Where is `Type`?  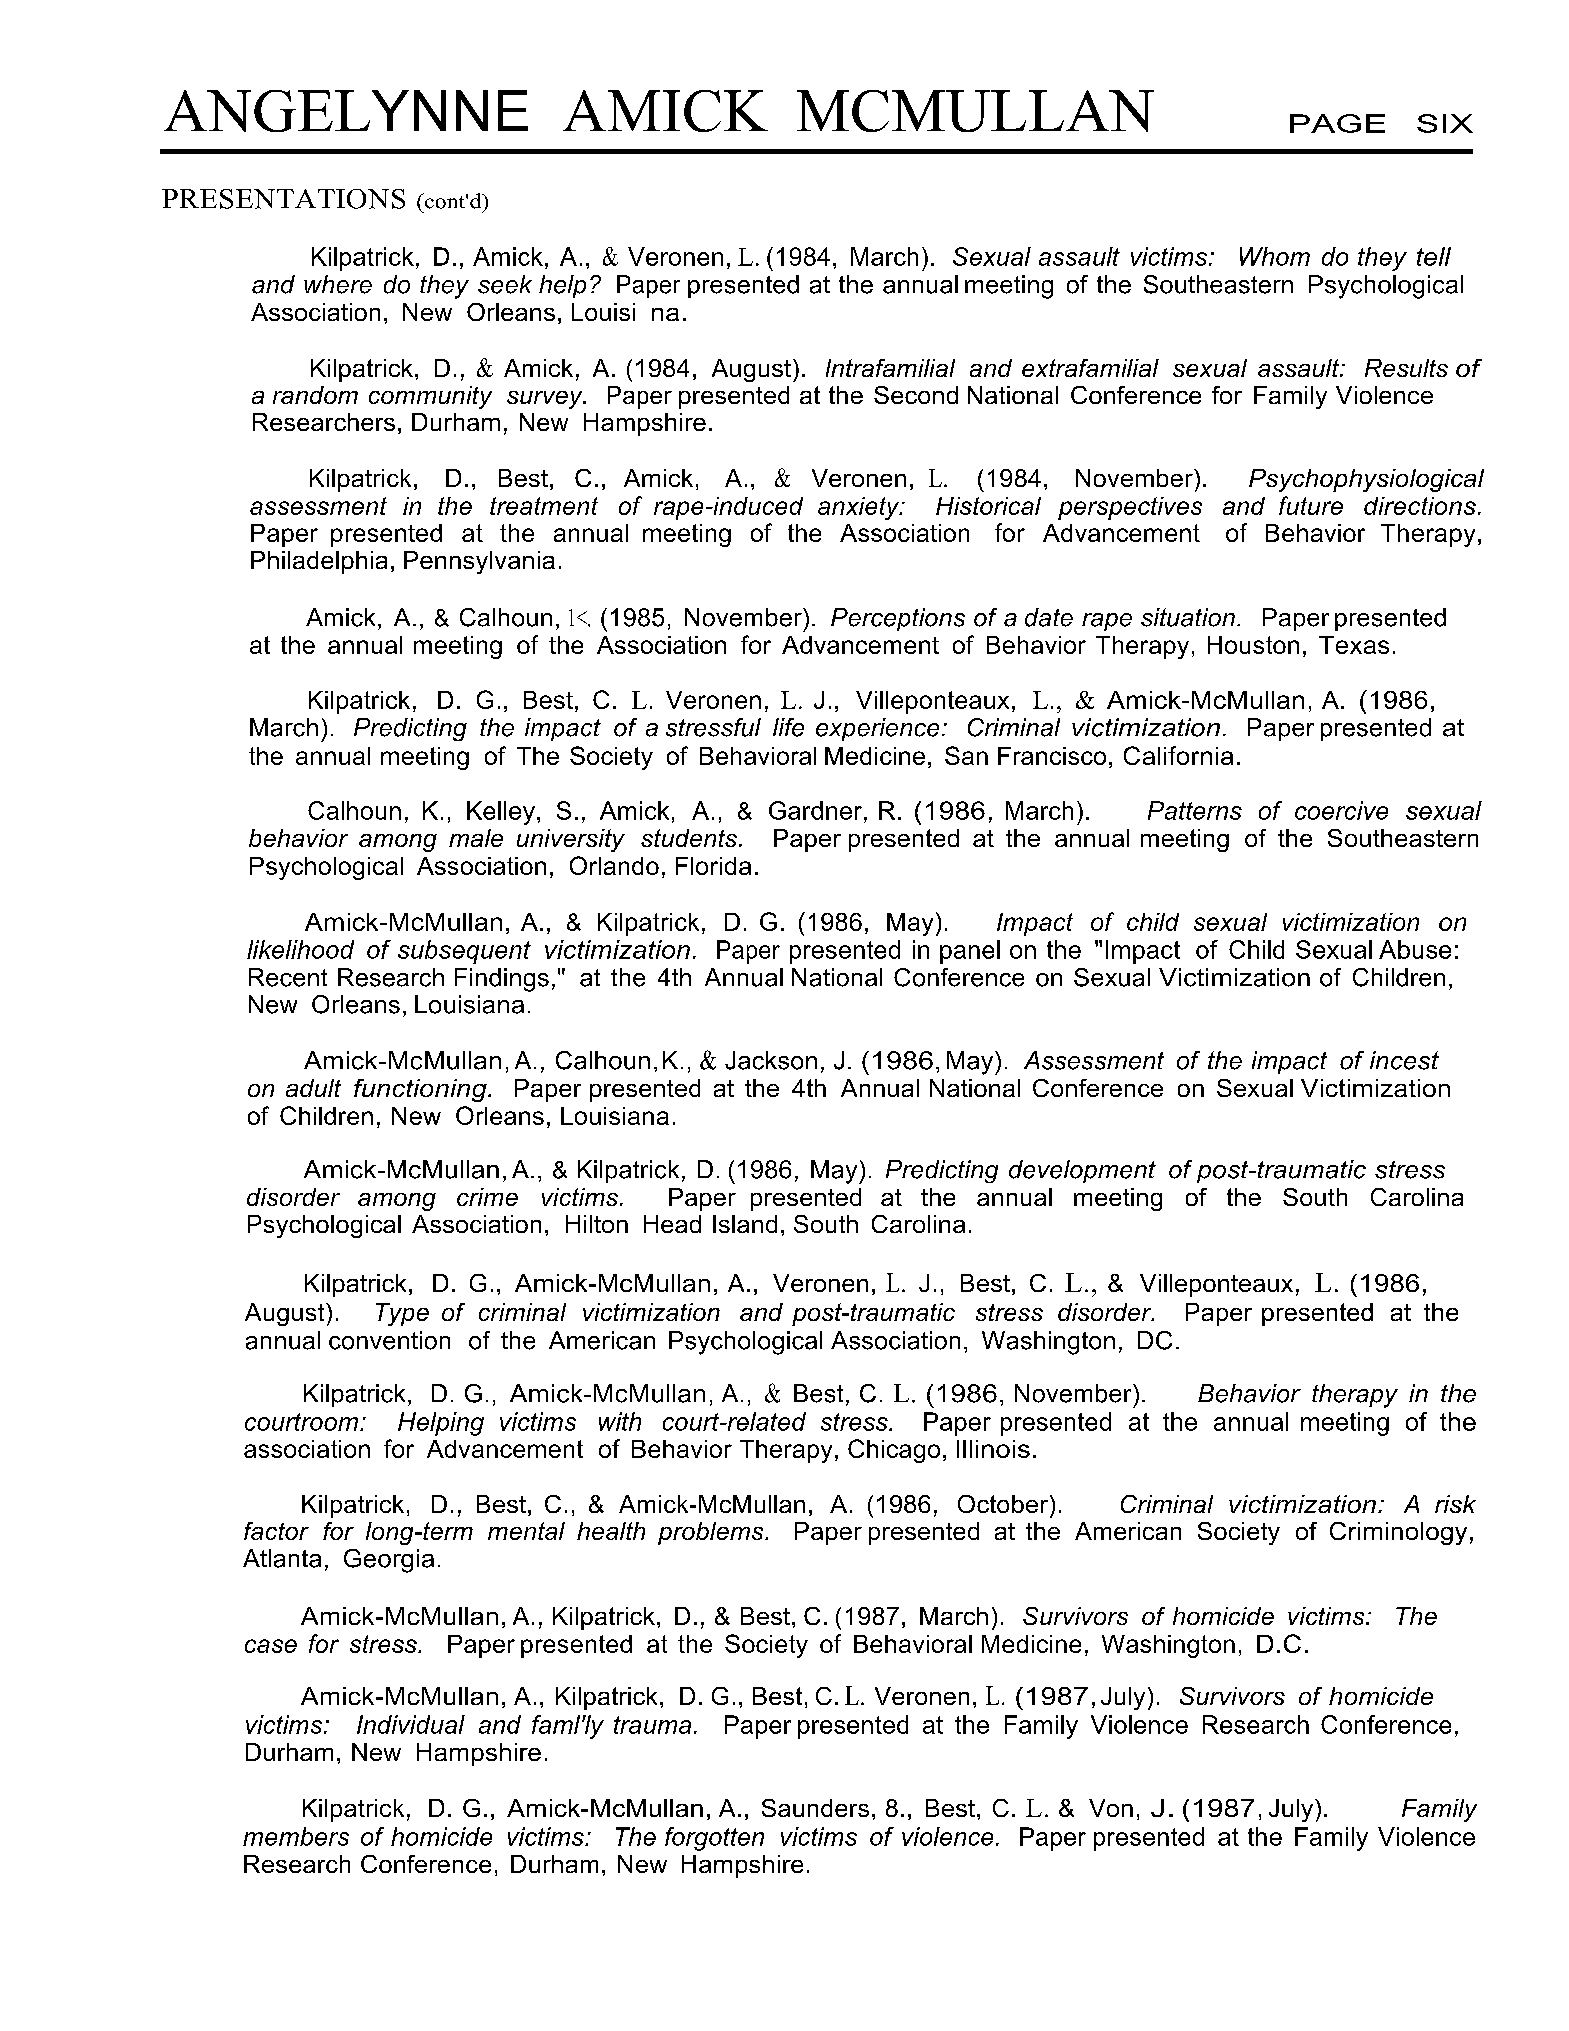
Type is located at coordinates (402, 1314).
